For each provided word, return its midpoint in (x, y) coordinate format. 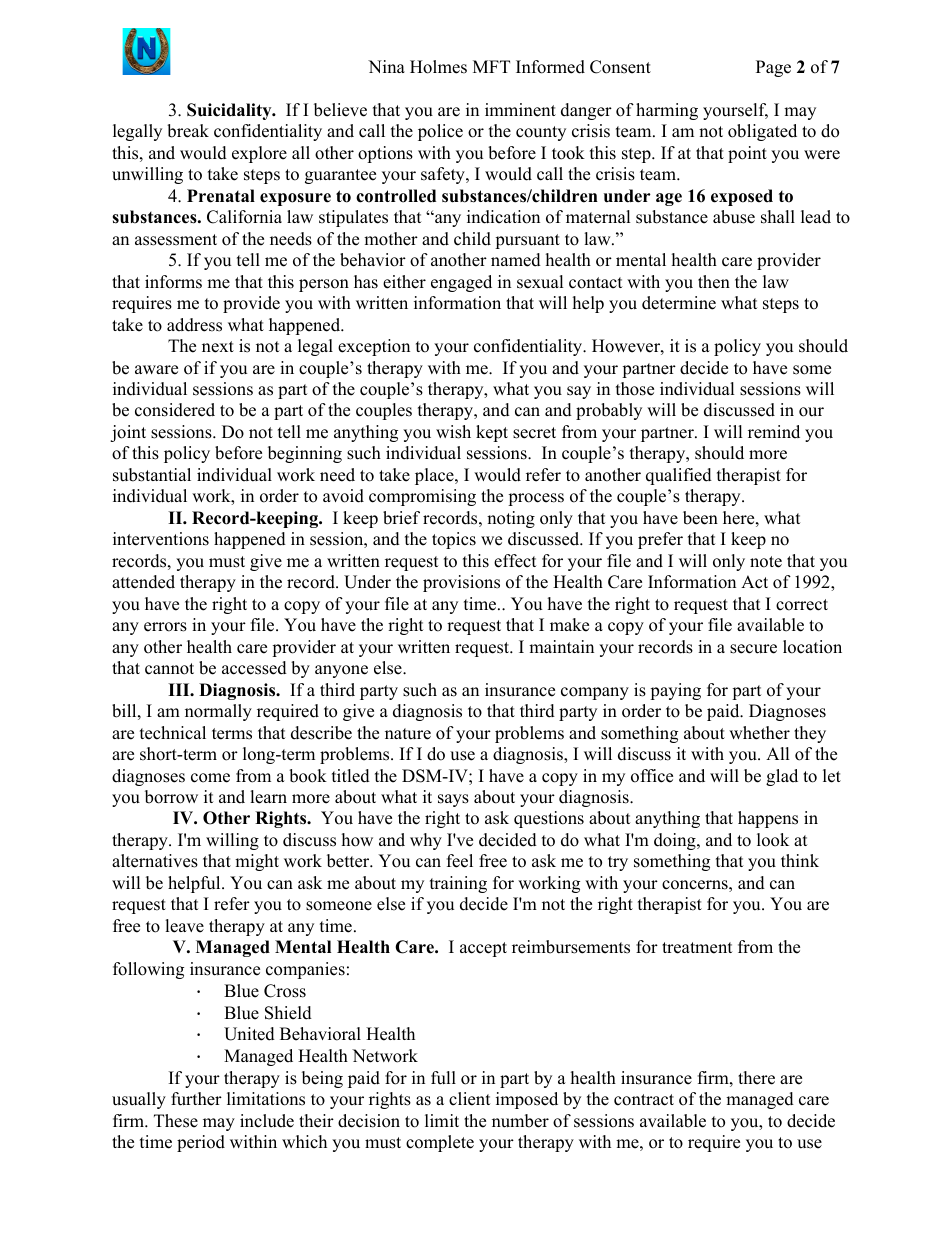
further (196, 1099)
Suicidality (230, 111)
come (210, 778)
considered (175, 410)
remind (774, 432)
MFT (491, 66)
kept (492, 433)
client (470, 1099)
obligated (762, 132)
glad (782, 777)
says (453, 800)
